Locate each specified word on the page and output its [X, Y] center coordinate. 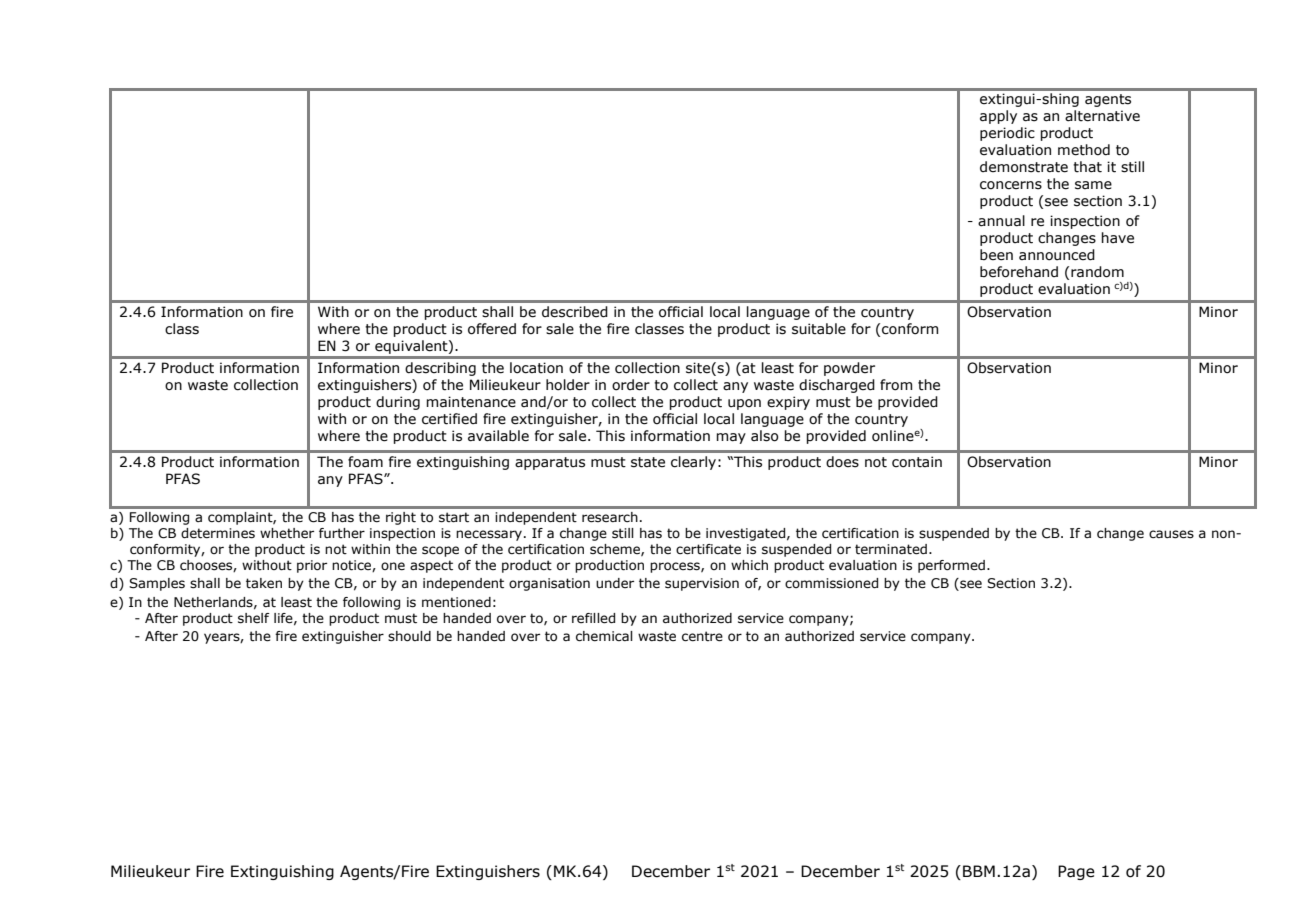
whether [287, 533]
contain [917, 462]
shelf [254, 618]
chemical [604, 636]
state [648, 462]
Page [1076, 872]
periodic [1007, 134]
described [575, 312]
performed [951, 566]
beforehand [1019, 272]
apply [998, 117]
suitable [819, 329]
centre [702, 636]
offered [492, 329]
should [409, 636]
